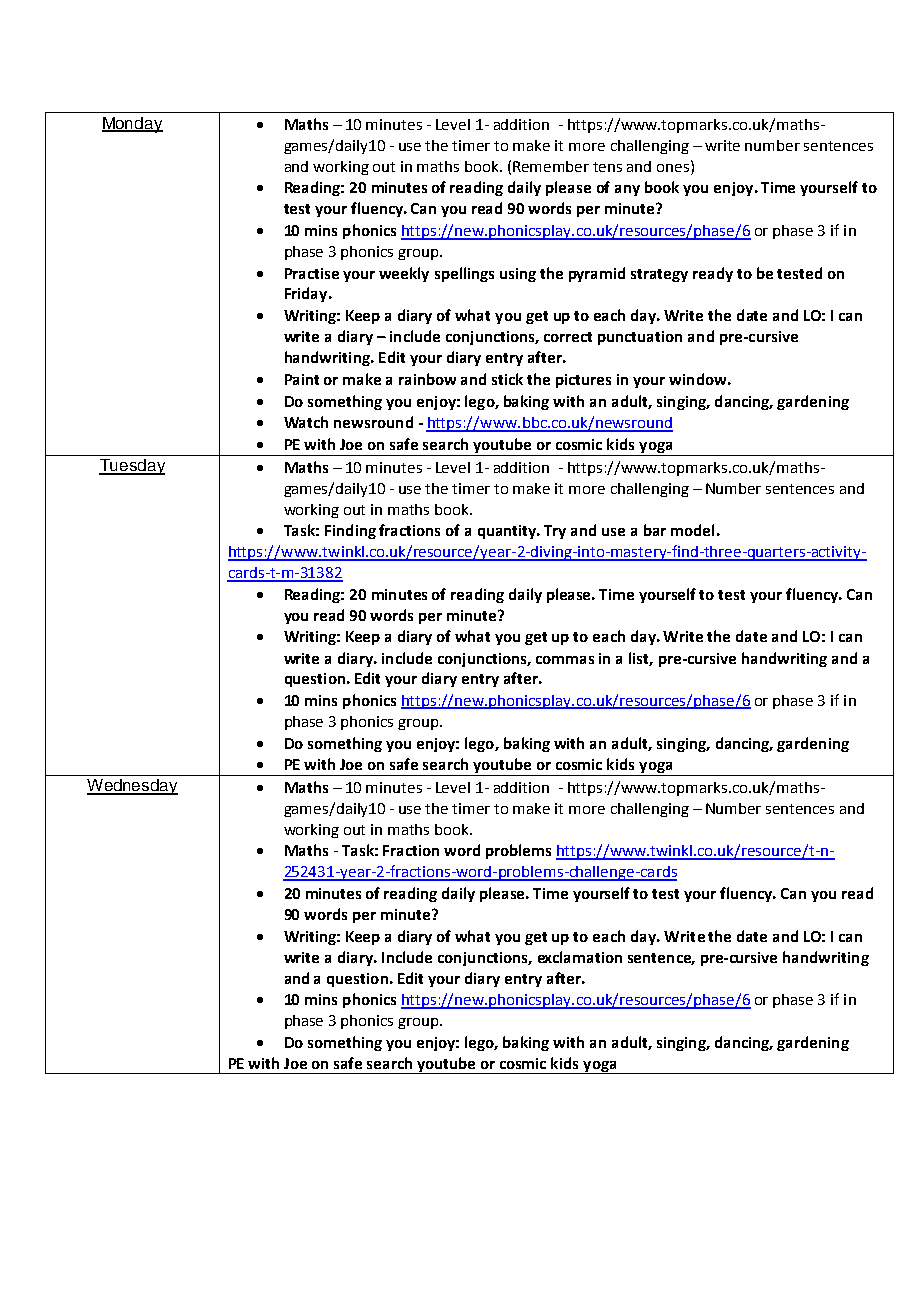  Describe the element at coordinates (655, 530) in the page. I see `bar` at that location.
